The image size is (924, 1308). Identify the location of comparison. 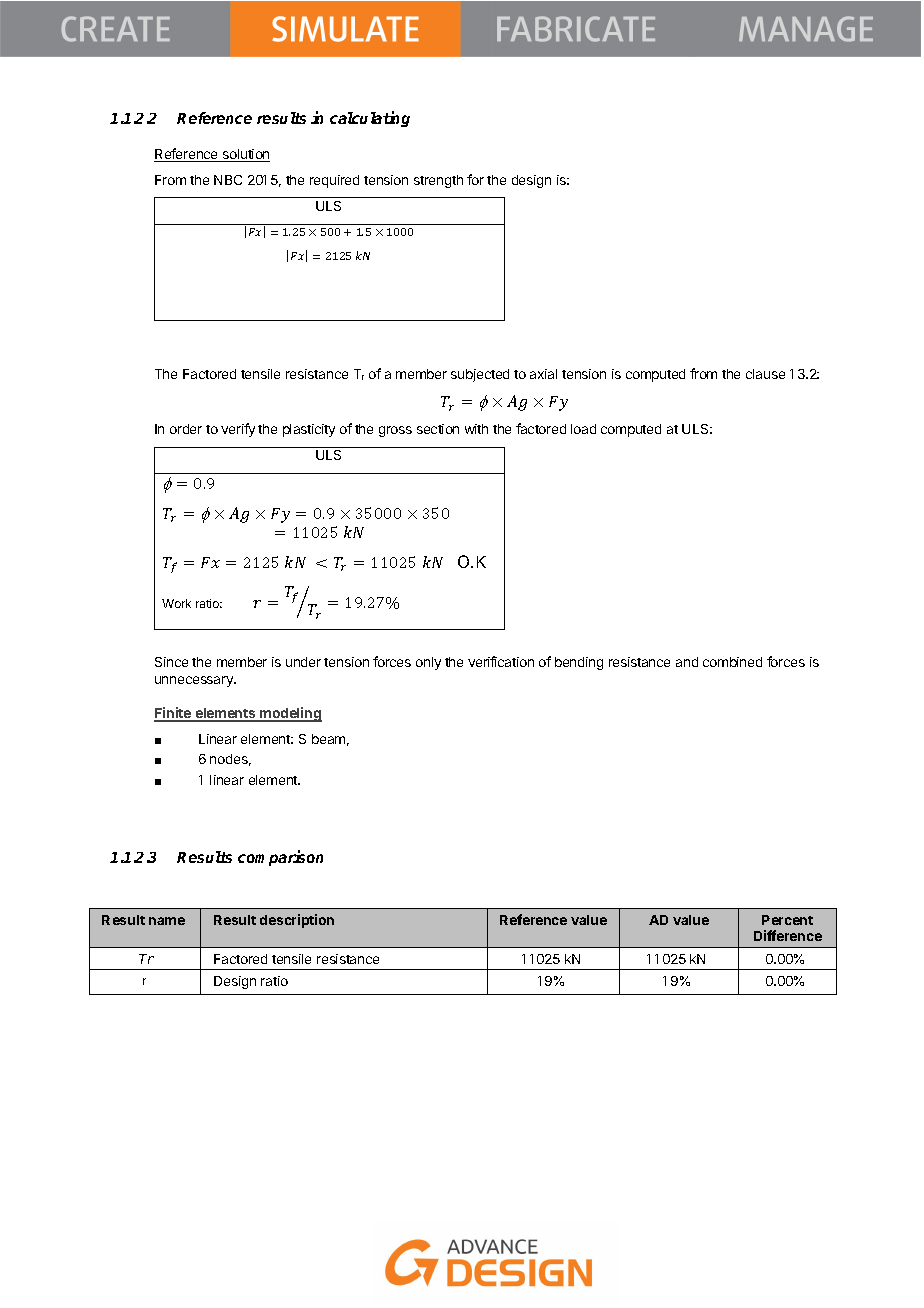
(280, 858).
